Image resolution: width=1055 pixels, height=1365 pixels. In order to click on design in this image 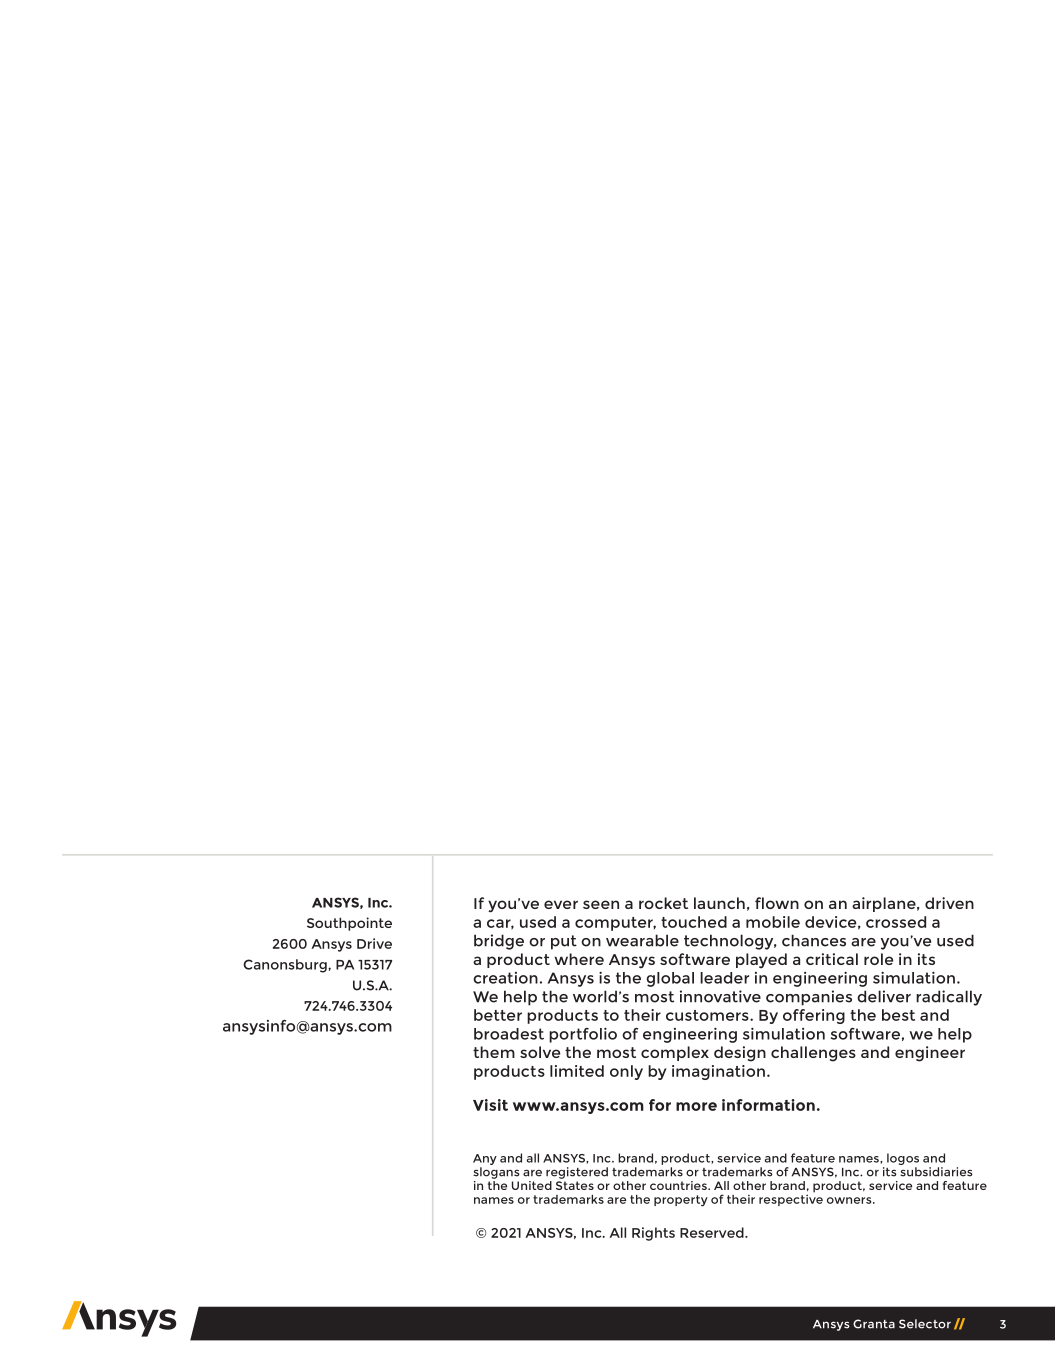, I will do `click(740, 1054)`.
